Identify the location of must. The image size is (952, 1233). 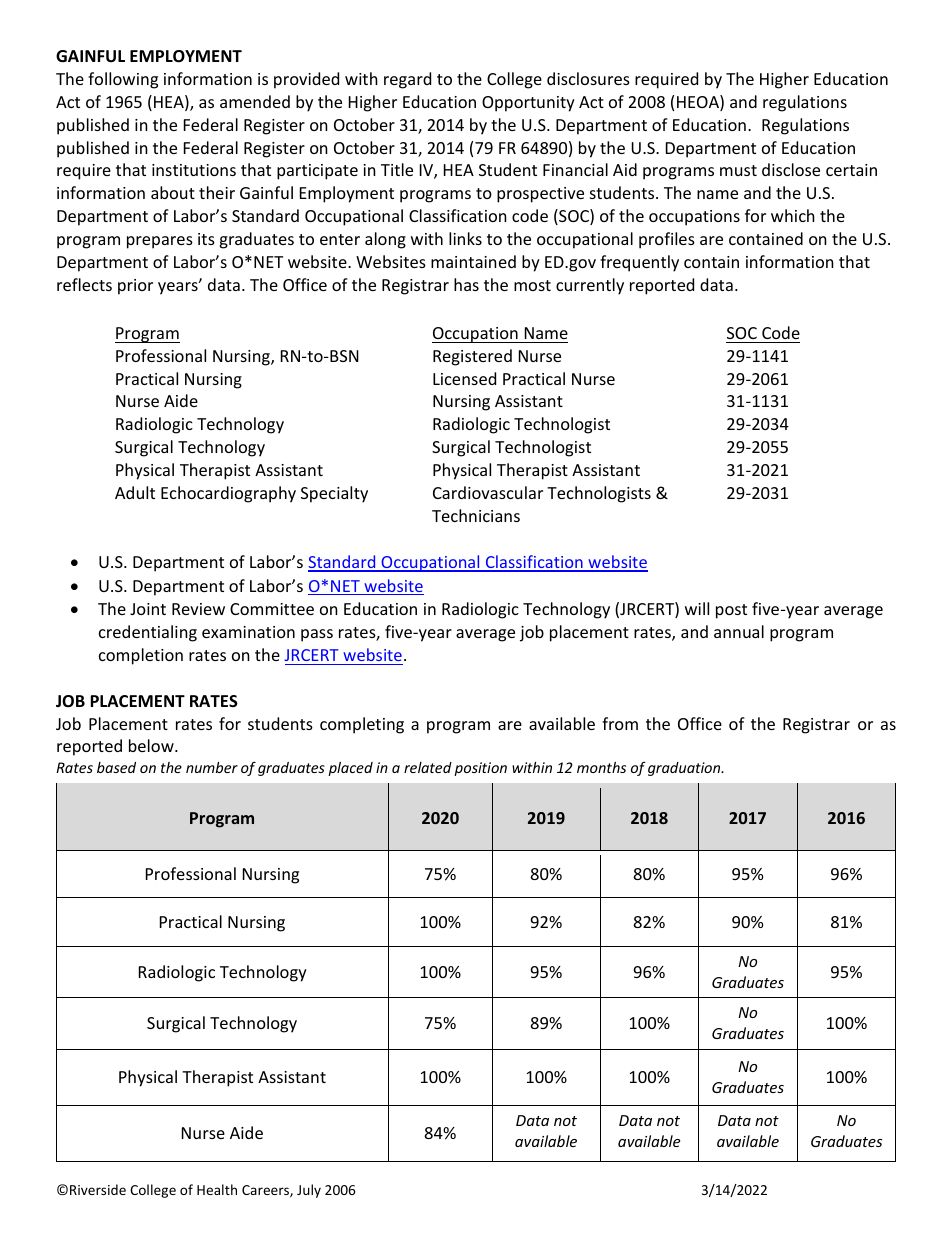
(738, 170).
